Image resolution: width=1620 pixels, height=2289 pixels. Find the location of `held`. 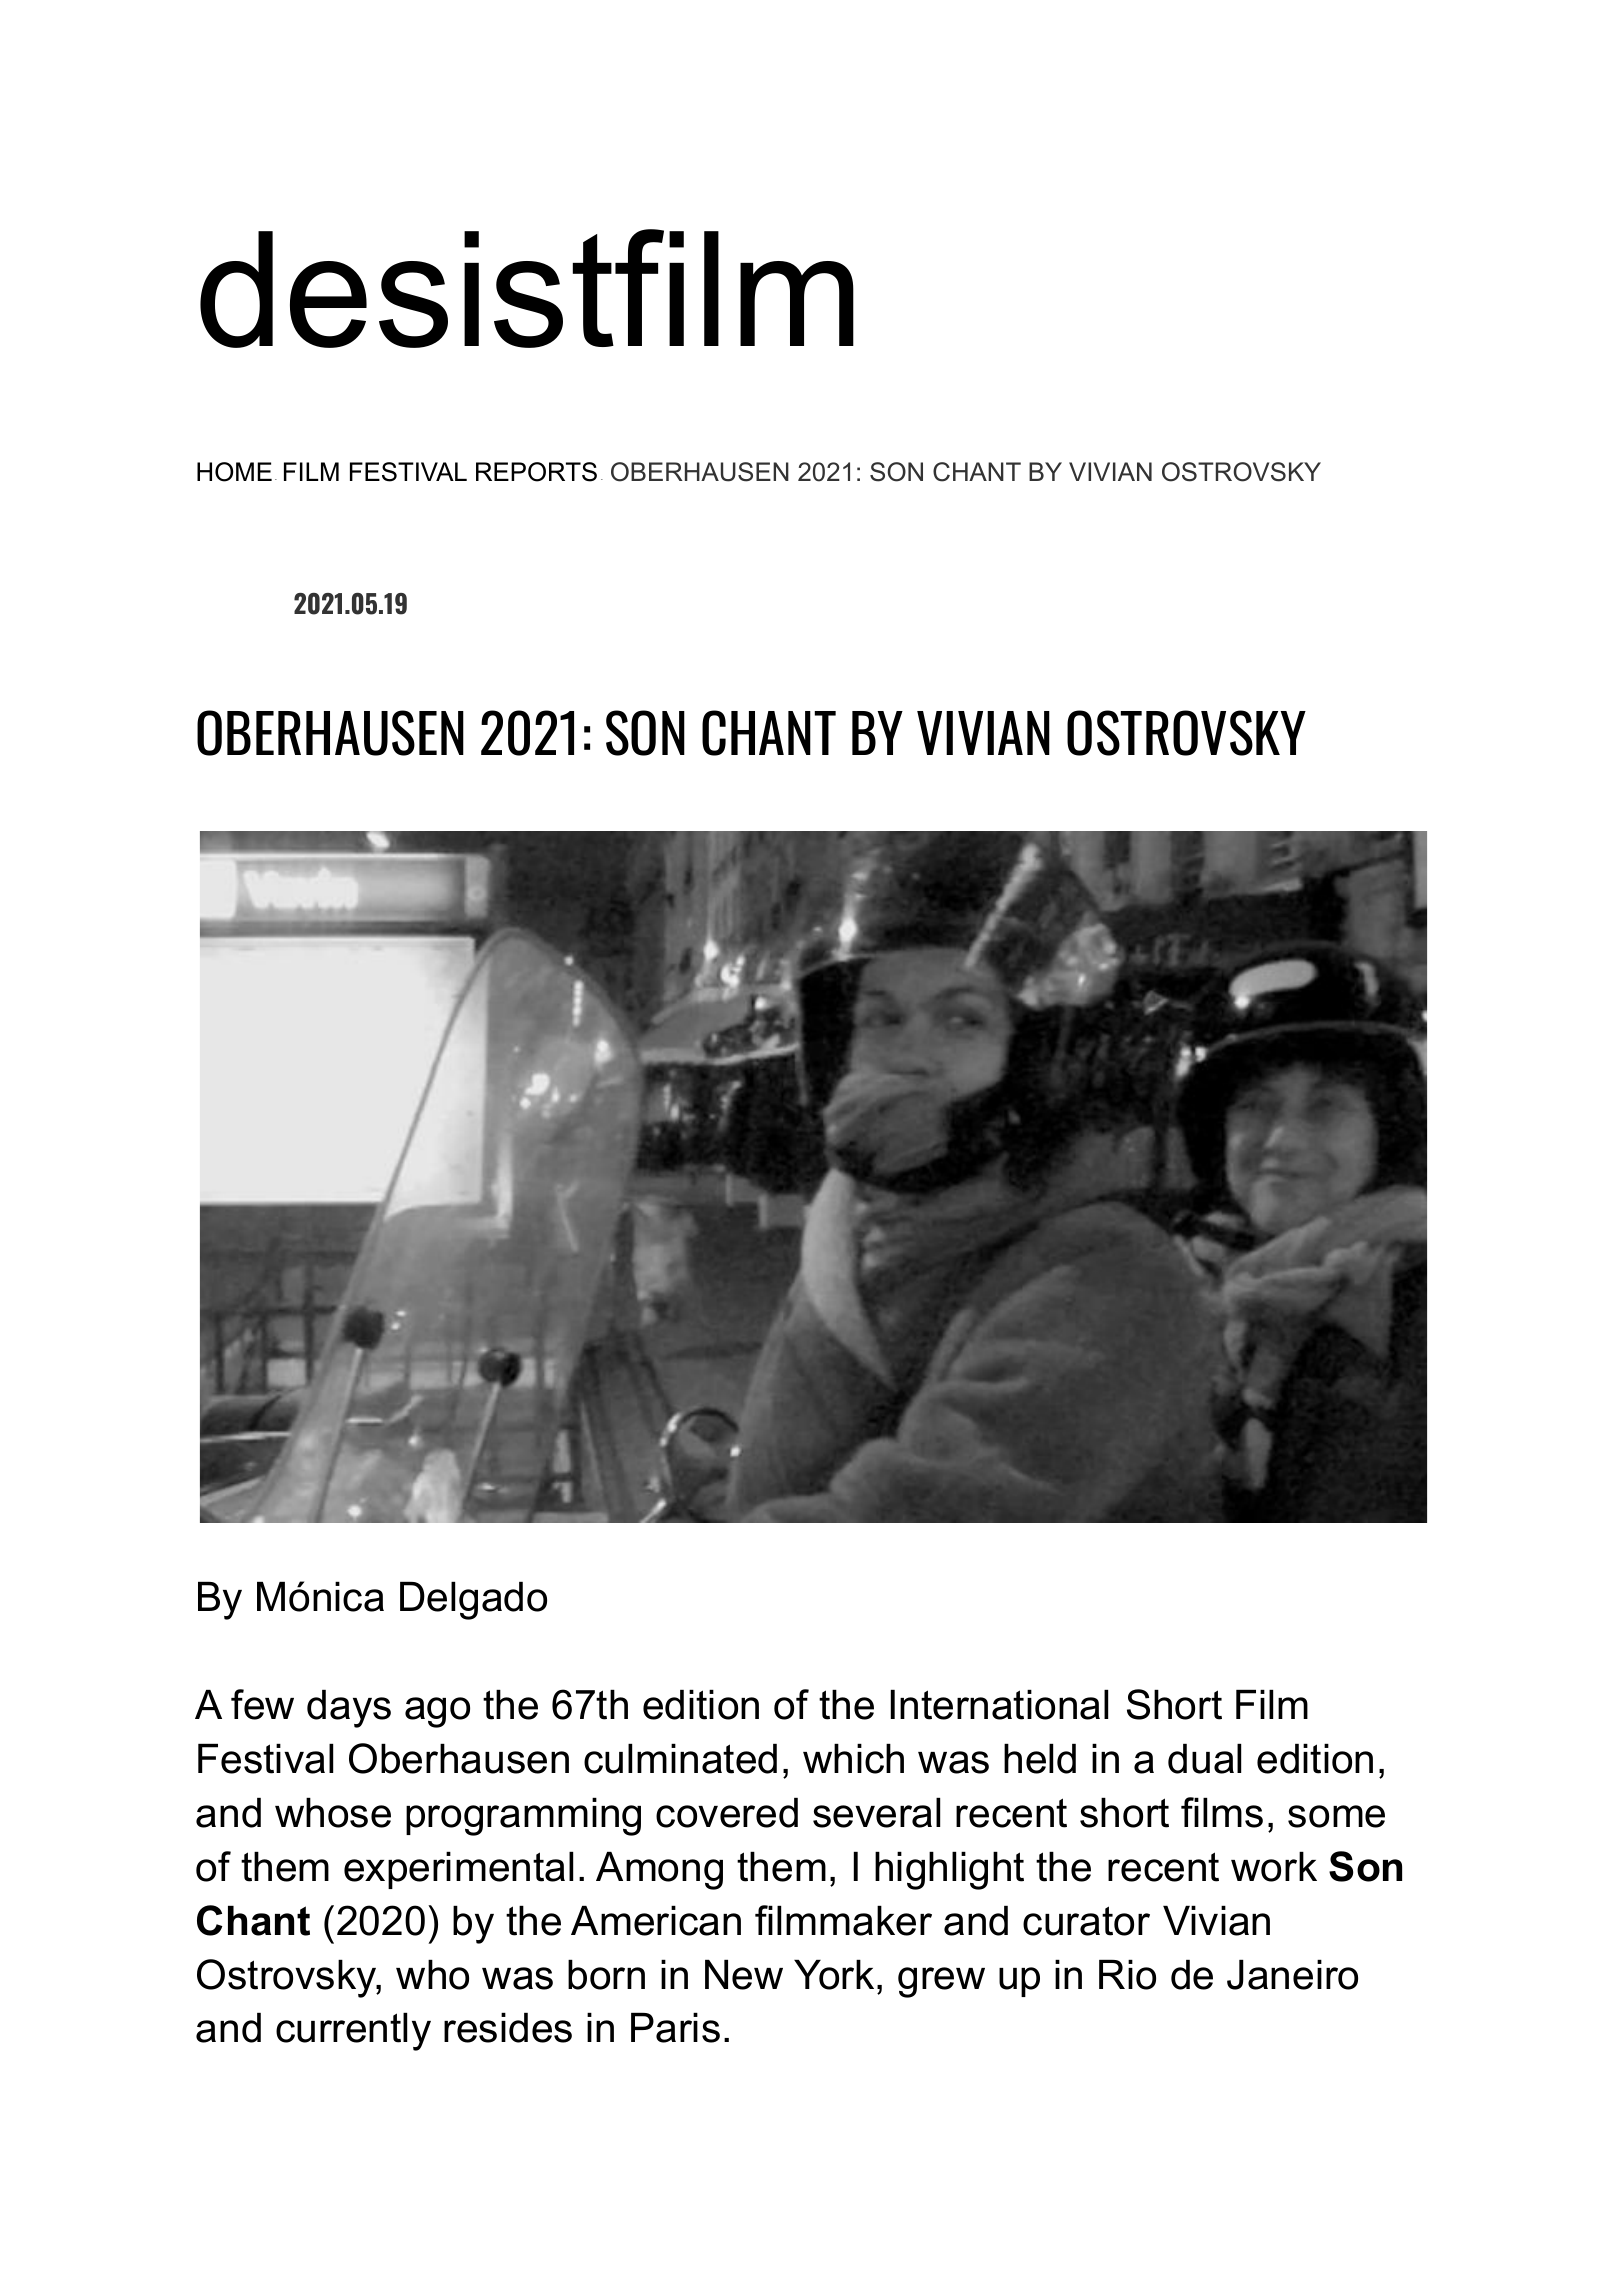

held is located at coordinates (1040, 1759).
